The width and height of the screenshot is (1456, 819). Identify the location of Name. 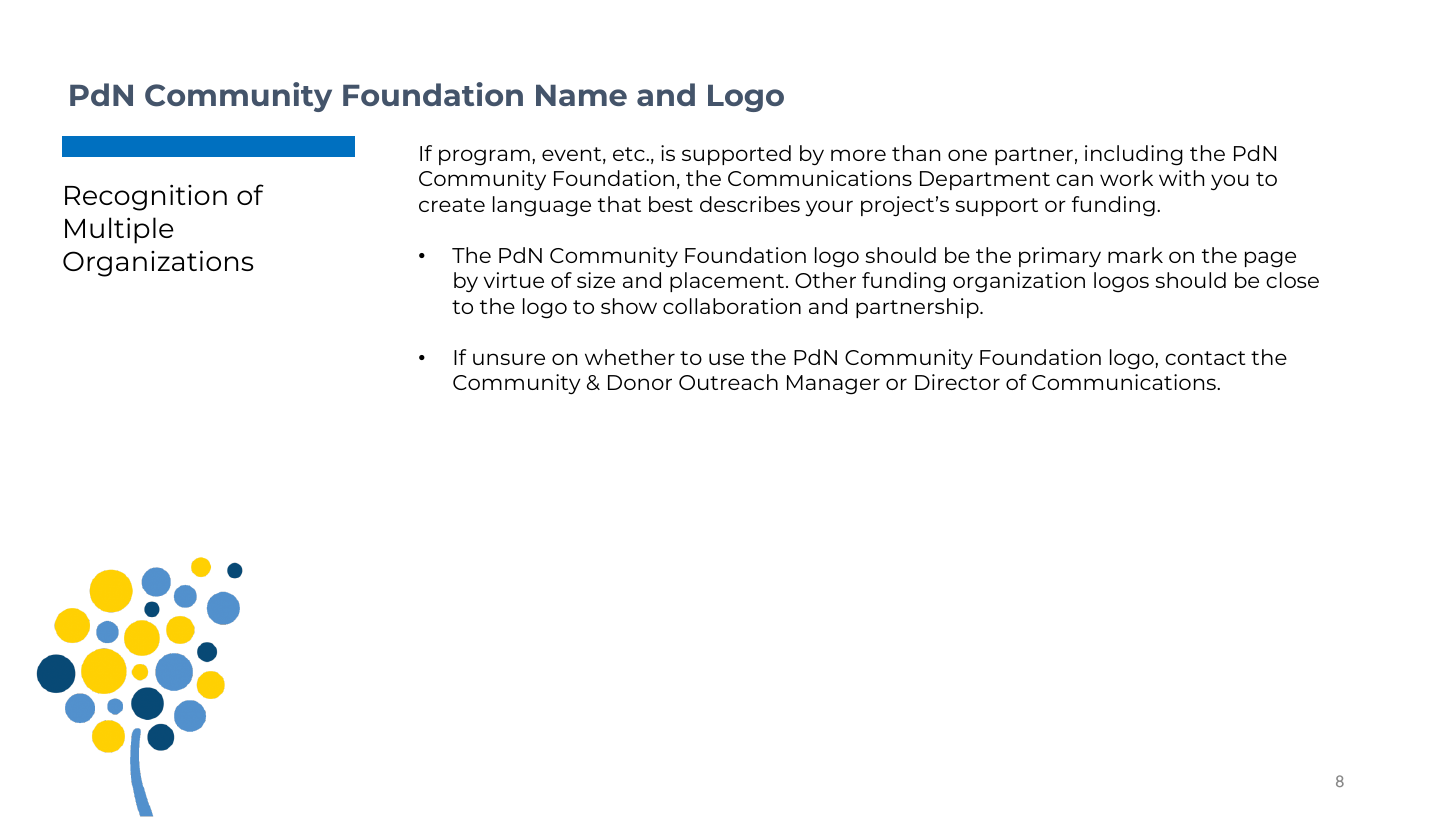
(581, 95).
